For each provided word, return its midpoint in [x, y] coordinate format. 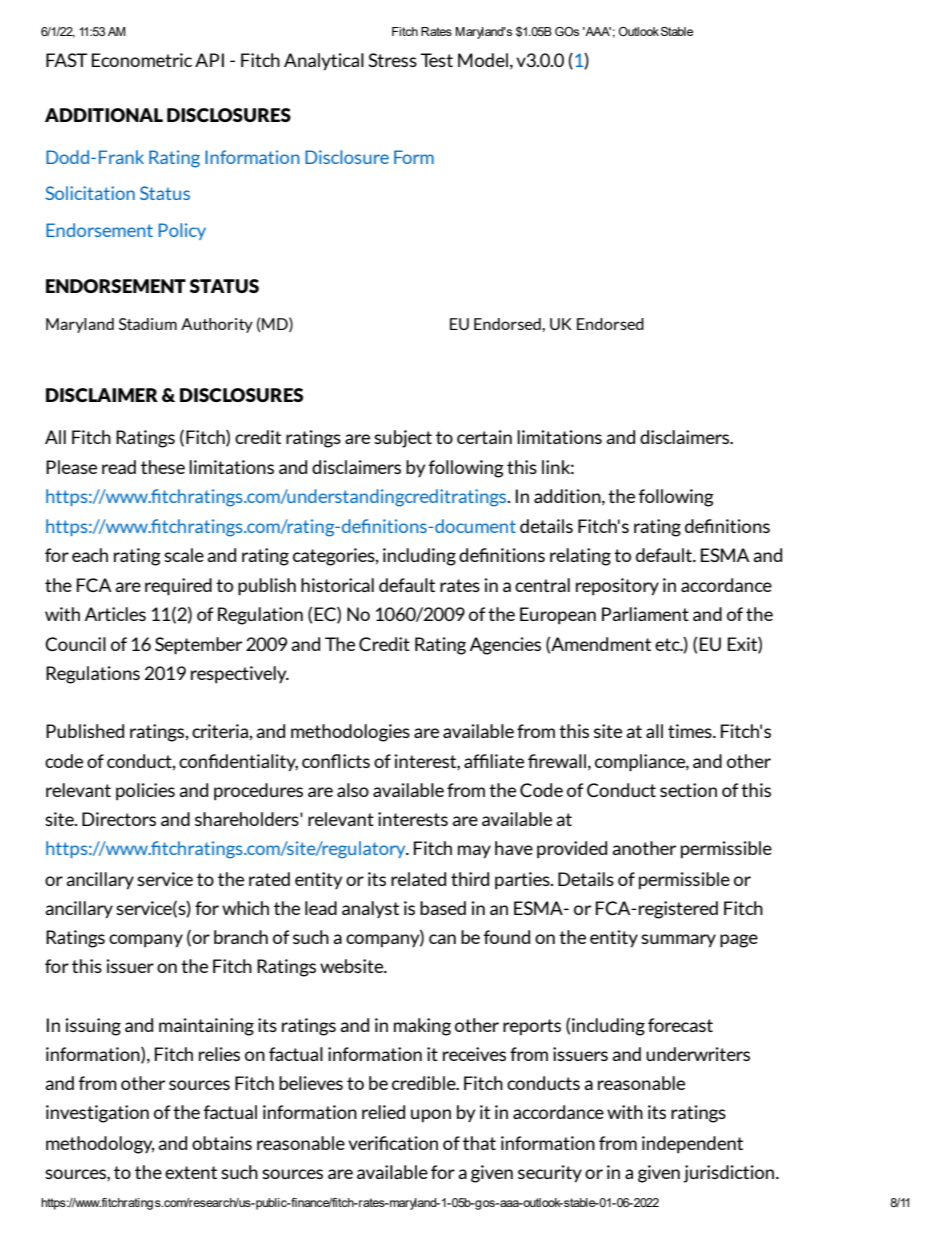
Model [483, 60]
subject [403, 439]
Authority [217, 325]
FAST [67, 60]
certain [484, 437]
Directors [119, 819]
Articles [115, 614]
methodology [100, 1145]
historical [337, 585]
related [418, 879]
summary [678, 941]
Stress [392, 60]
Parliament [645, 614]
